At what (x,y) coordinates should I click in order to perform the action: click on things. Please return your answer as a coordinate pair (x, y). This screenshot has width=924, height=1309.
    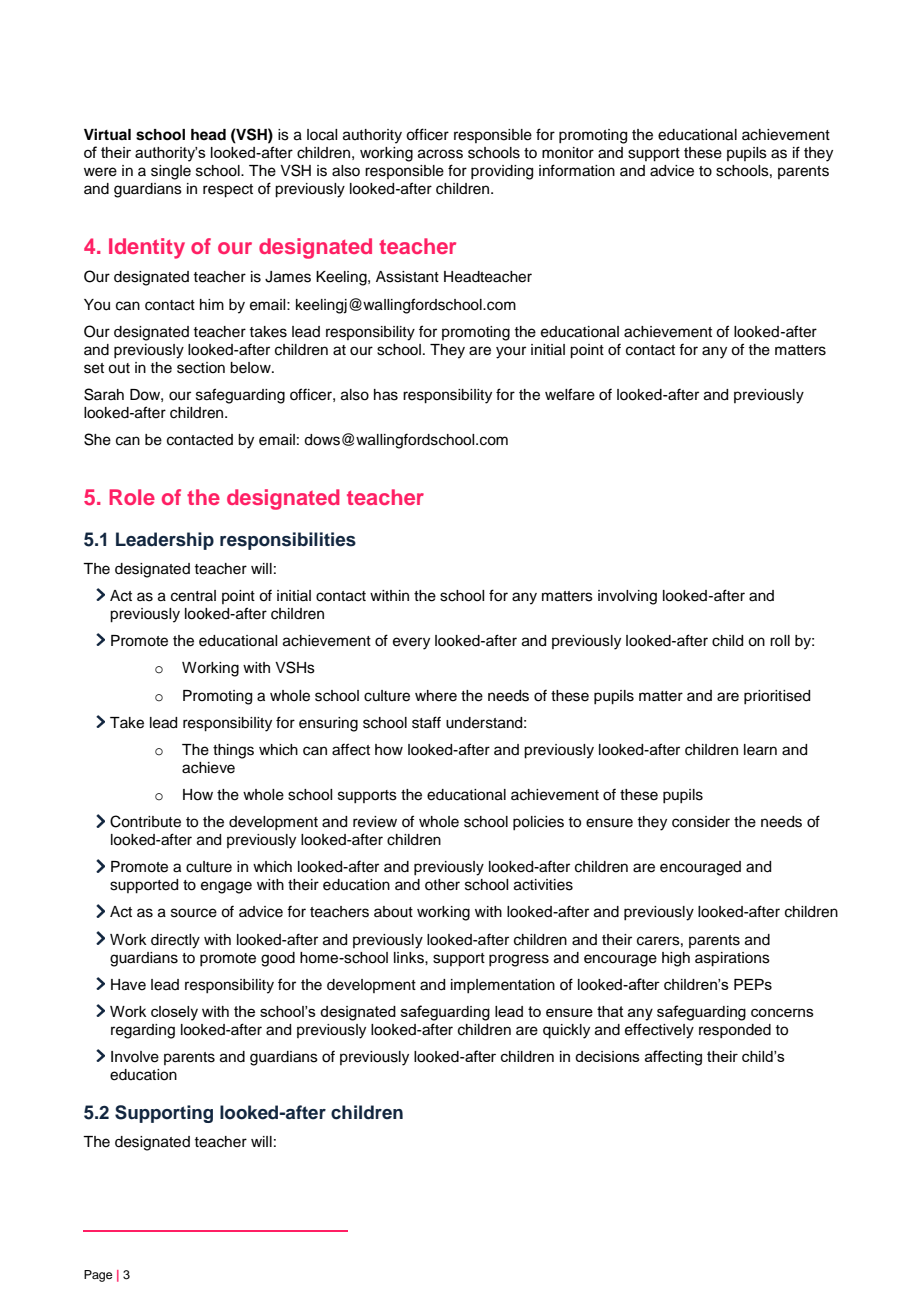
    Looking at the image, I should click on (233, 751).
